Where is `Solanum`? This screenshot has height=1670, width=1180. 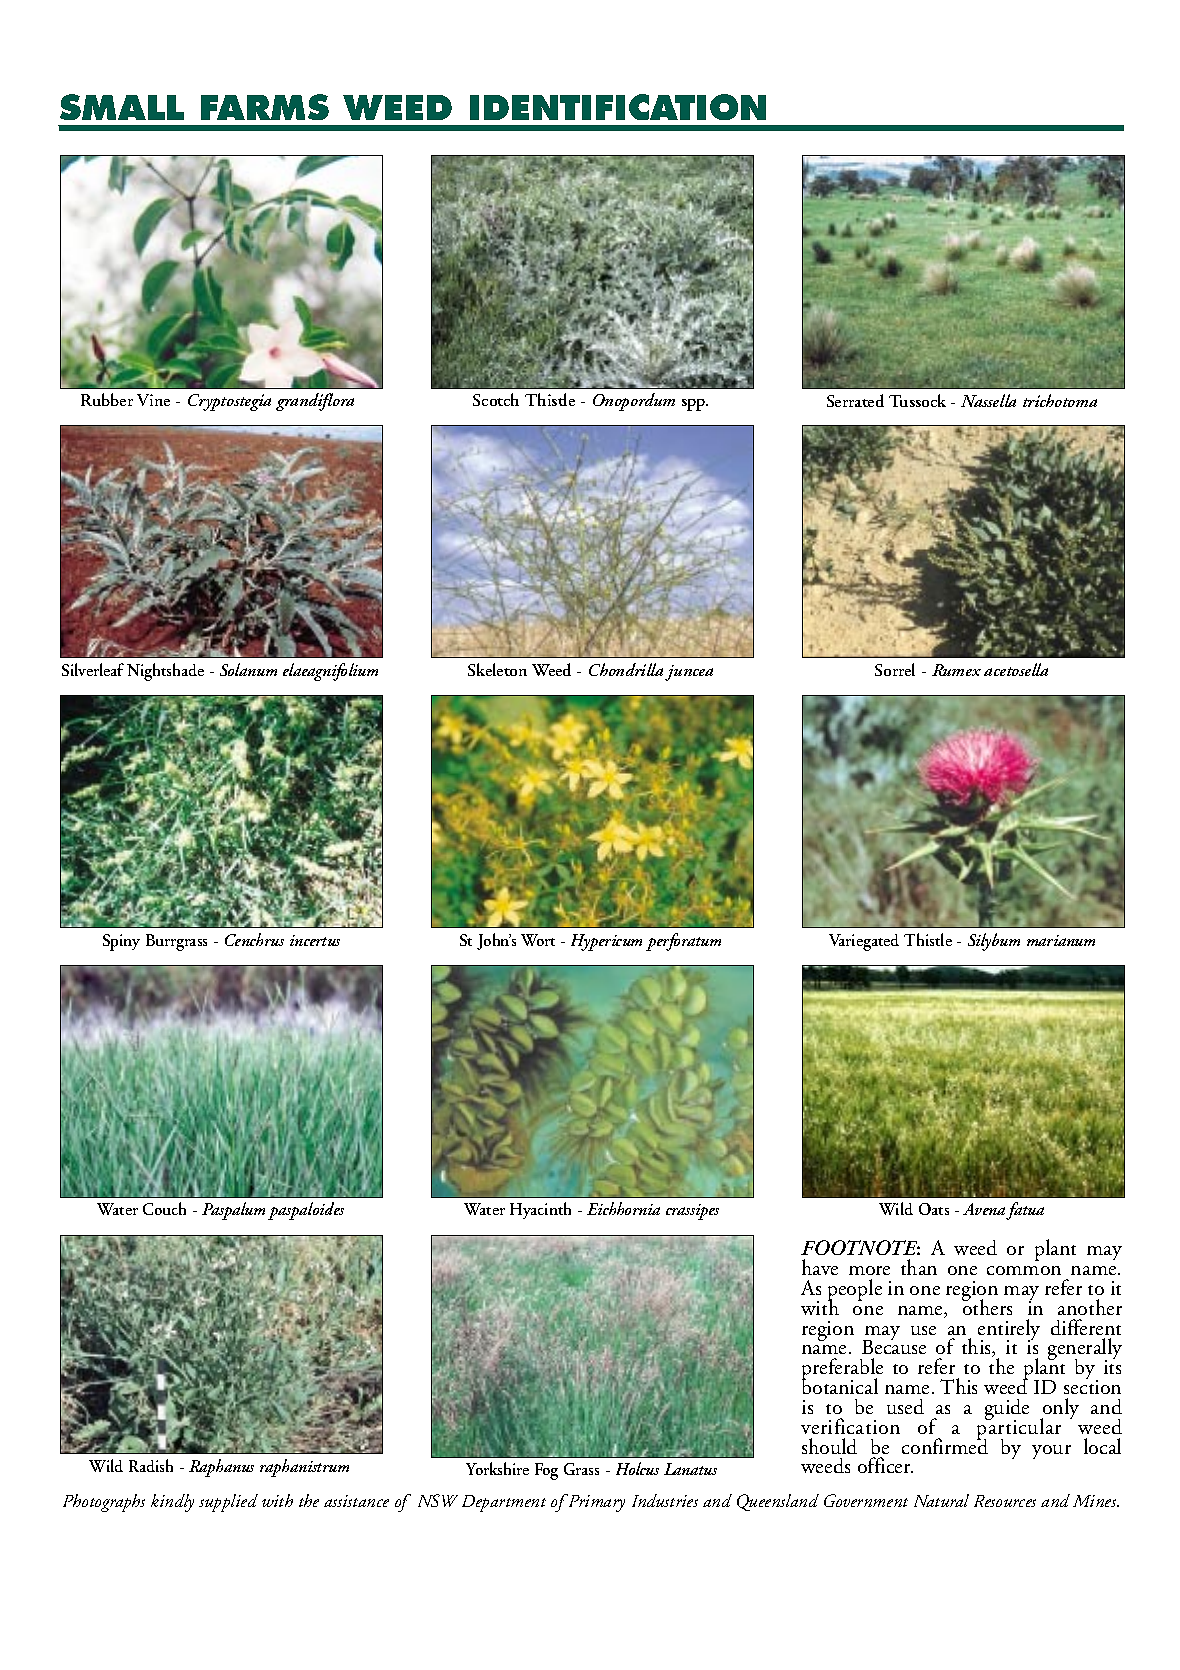
Solanum is located at coordinates (248, 669).
